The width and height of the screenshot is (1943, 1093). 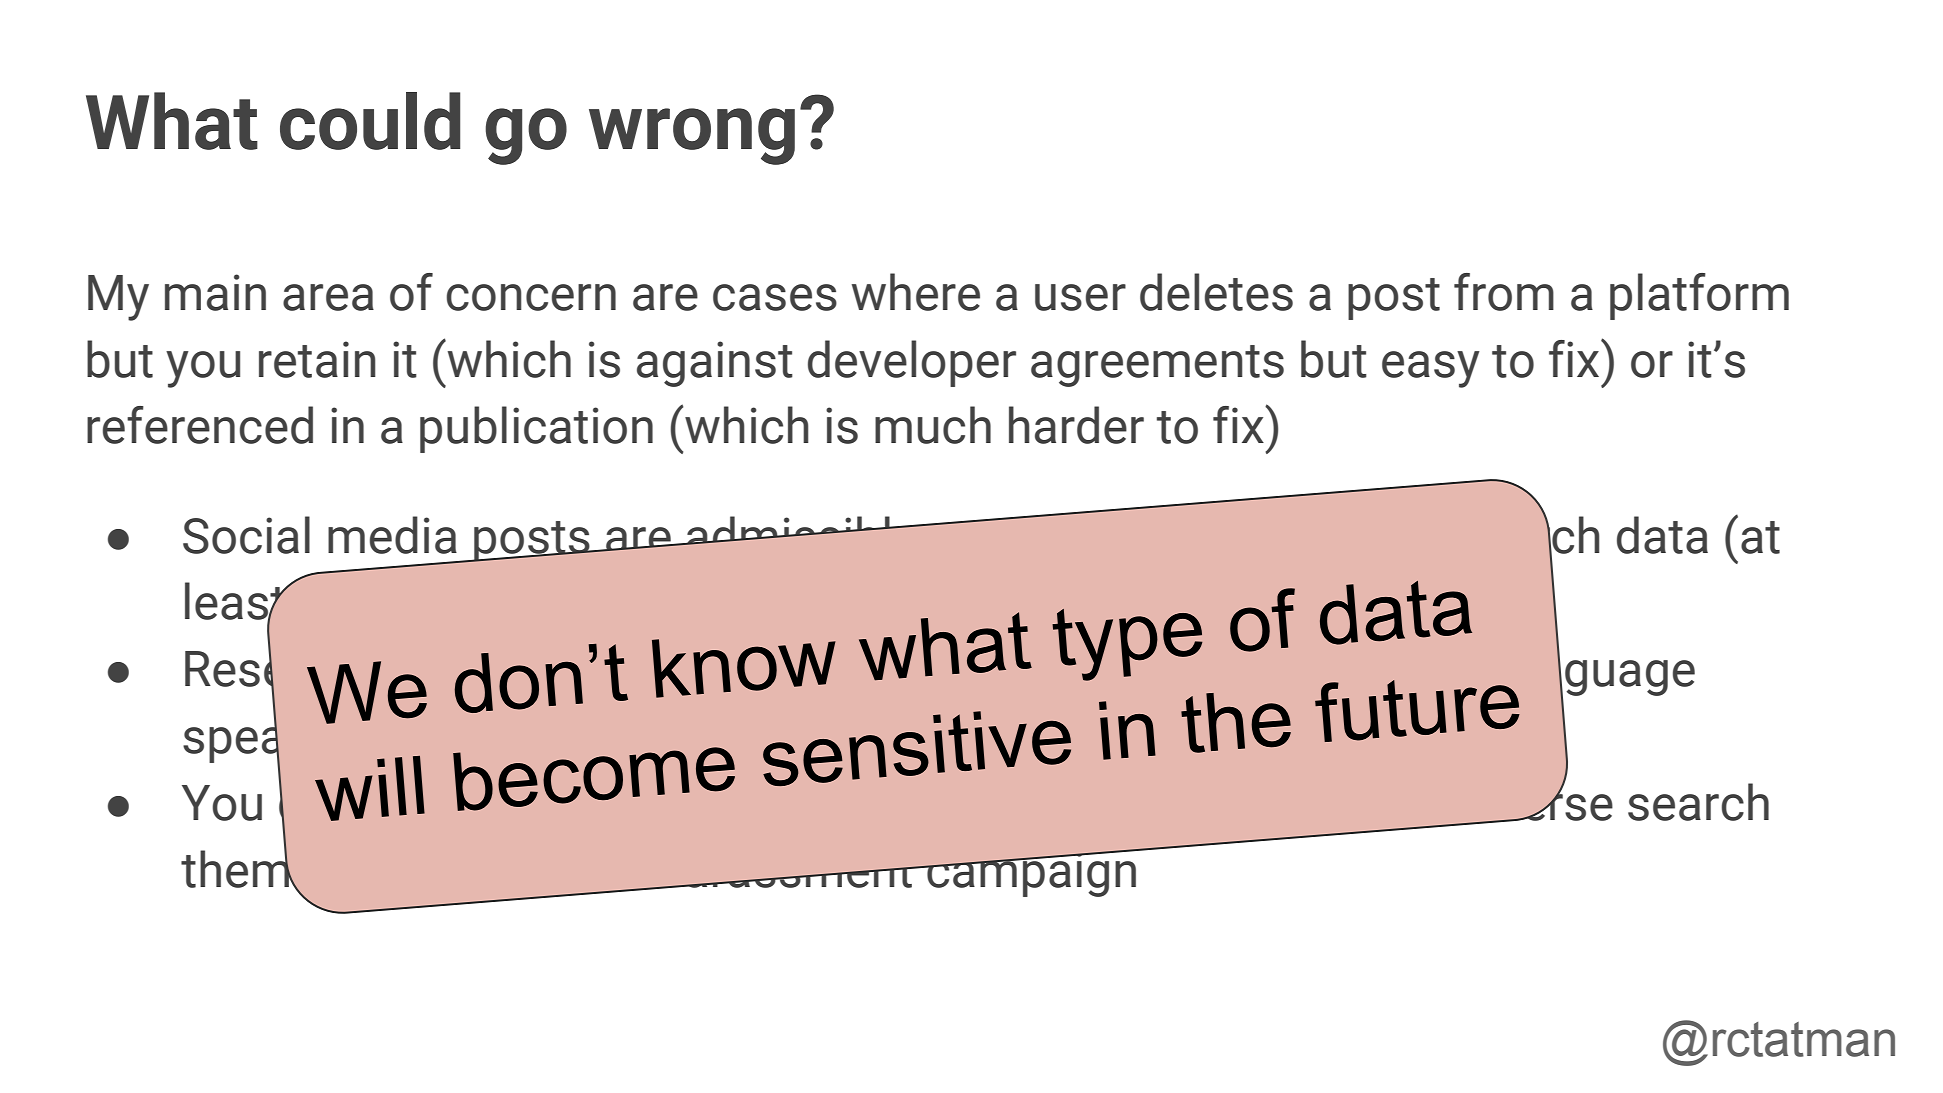 What do you see at coordinates (370, 121) in the screenshot?
I see `could` at bounding box center [370, 121].
